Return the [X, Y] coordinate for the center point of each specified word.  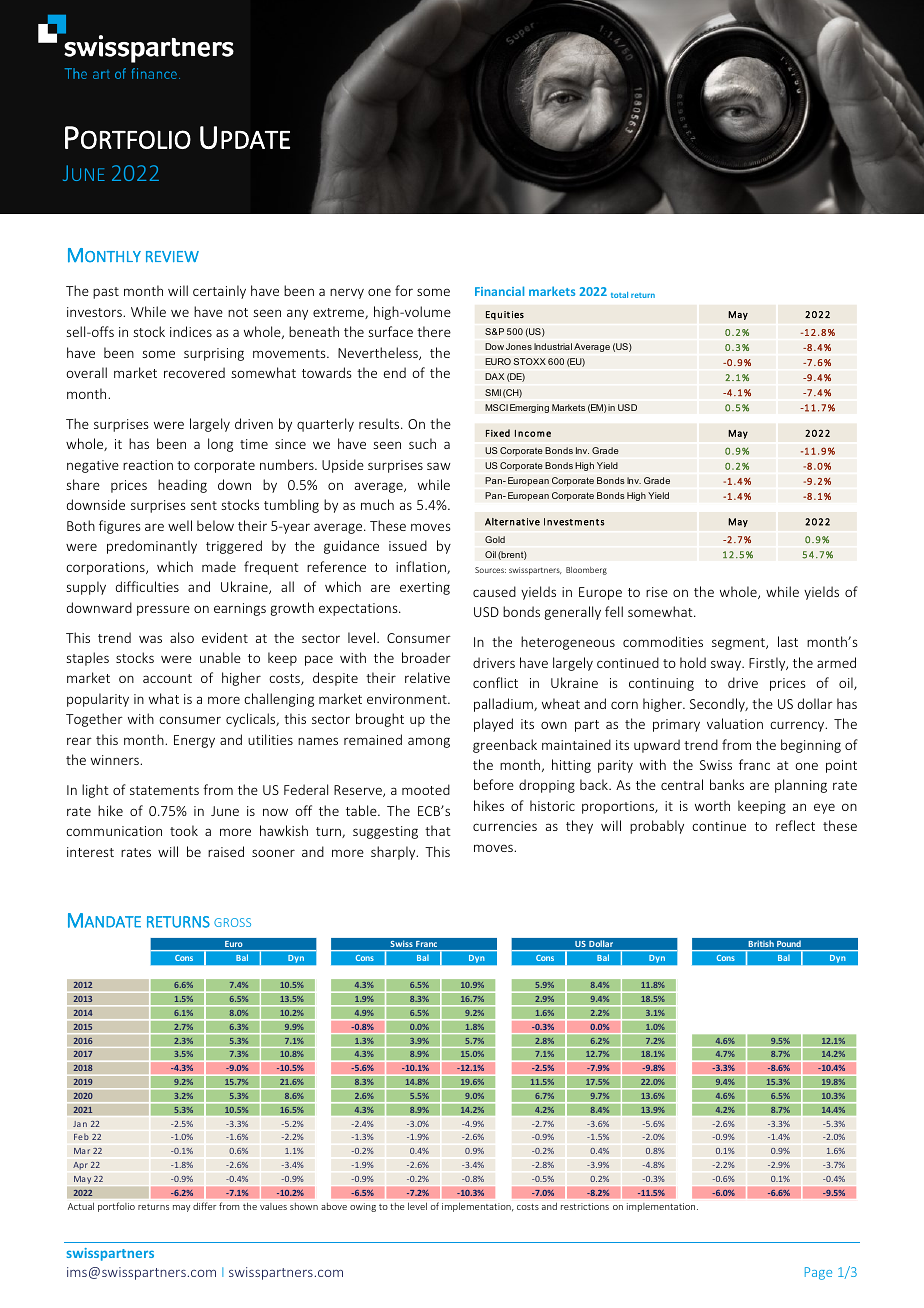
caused [494, 591]
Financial [499, 291]
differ [204, 1206]
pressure [163, 610]
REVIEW [172, 256]
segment [739, 644]
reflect [795, 825]
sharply [394, 853]
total [619, 295]
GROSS [232, 922]
